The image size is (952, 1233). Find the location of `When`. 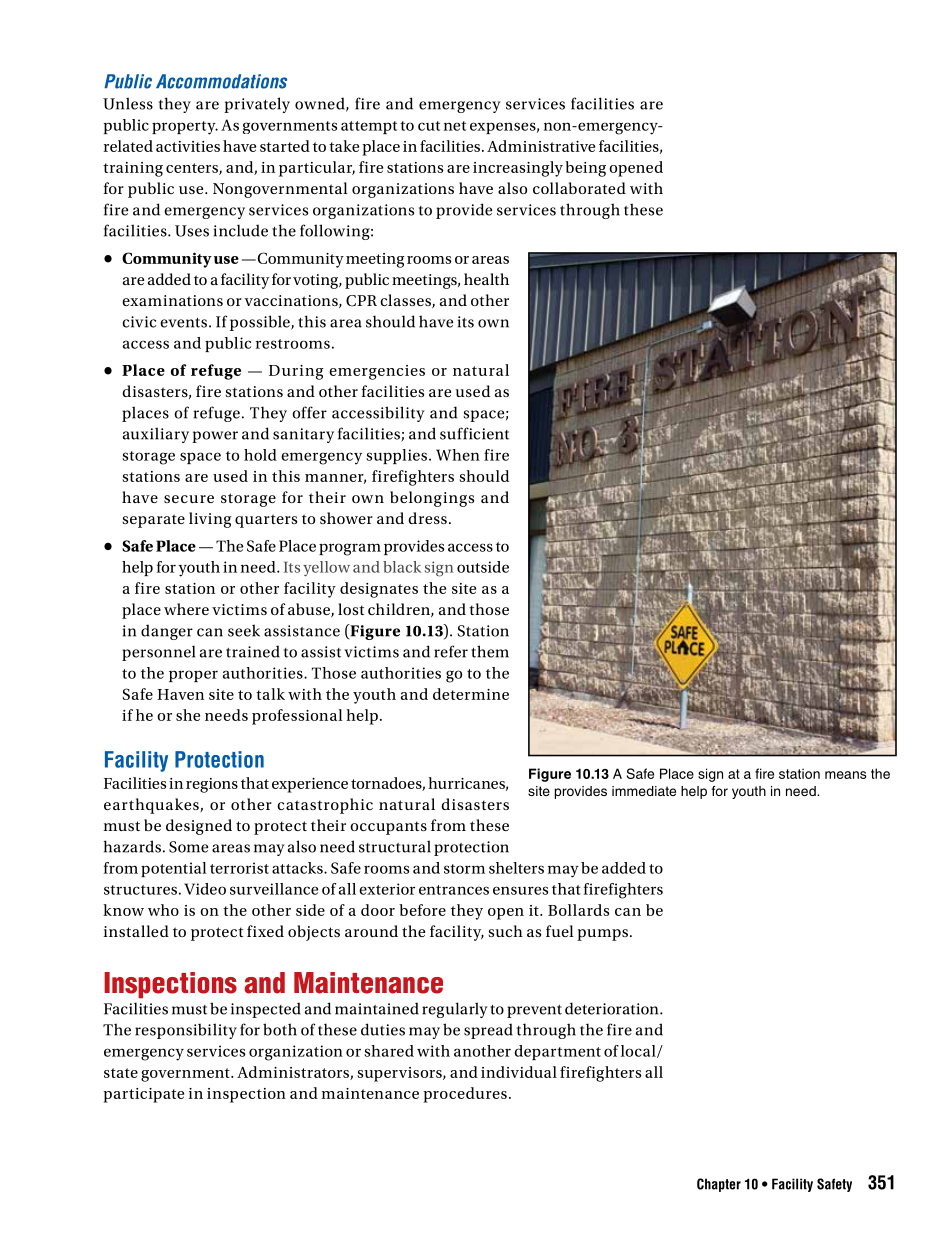

When is located at coordinates (458, 455).
